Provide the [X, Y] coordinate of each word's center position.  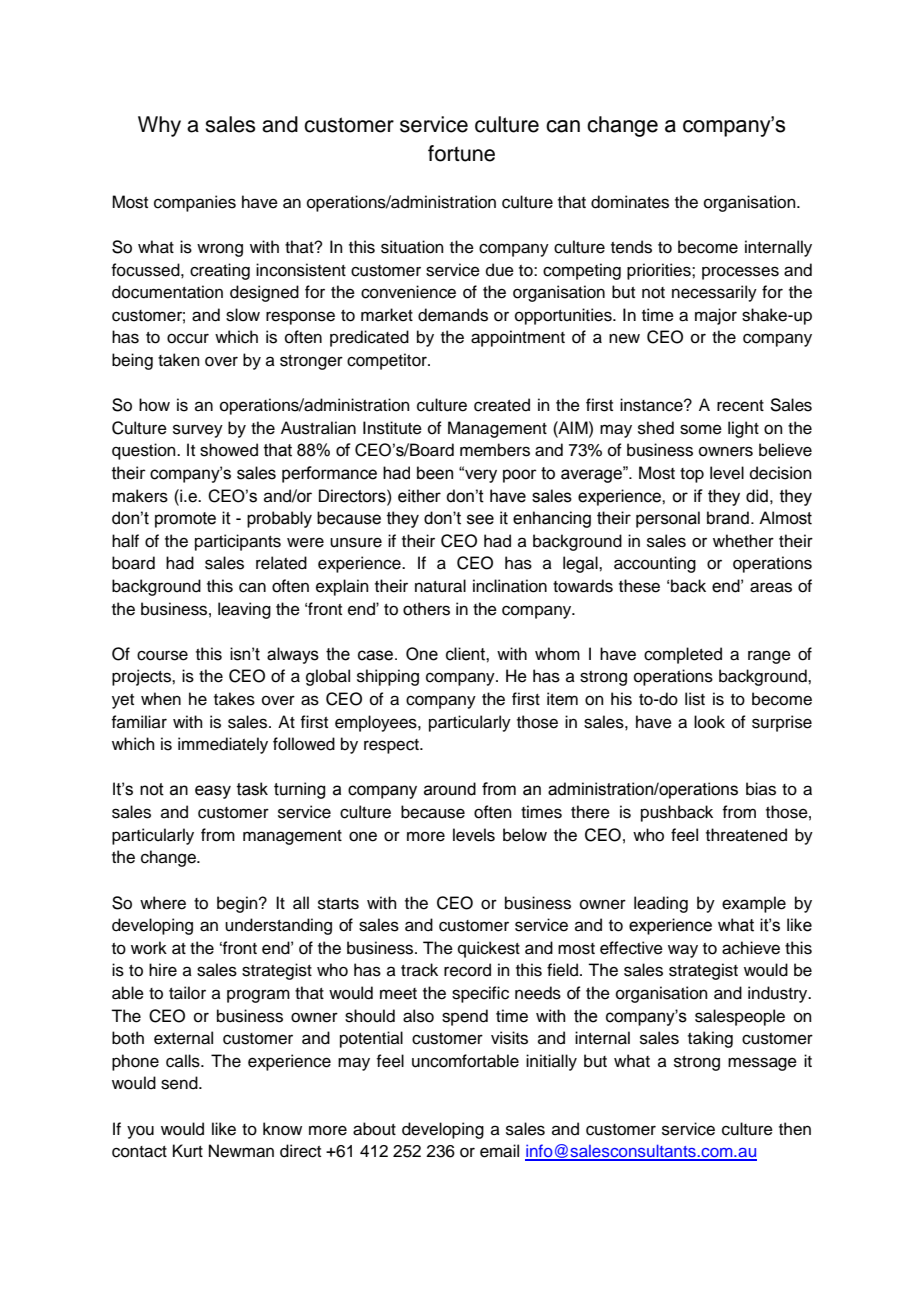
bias [761, 789]
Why [159, 126]
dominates [630, 202]
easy [213, 792]
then [795, 1129]
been [435, 473]
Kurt [188, 1151]
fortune [461, 153]
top [692, 475]
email [499, 1151]
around [450, 789]
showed [229, 450]
